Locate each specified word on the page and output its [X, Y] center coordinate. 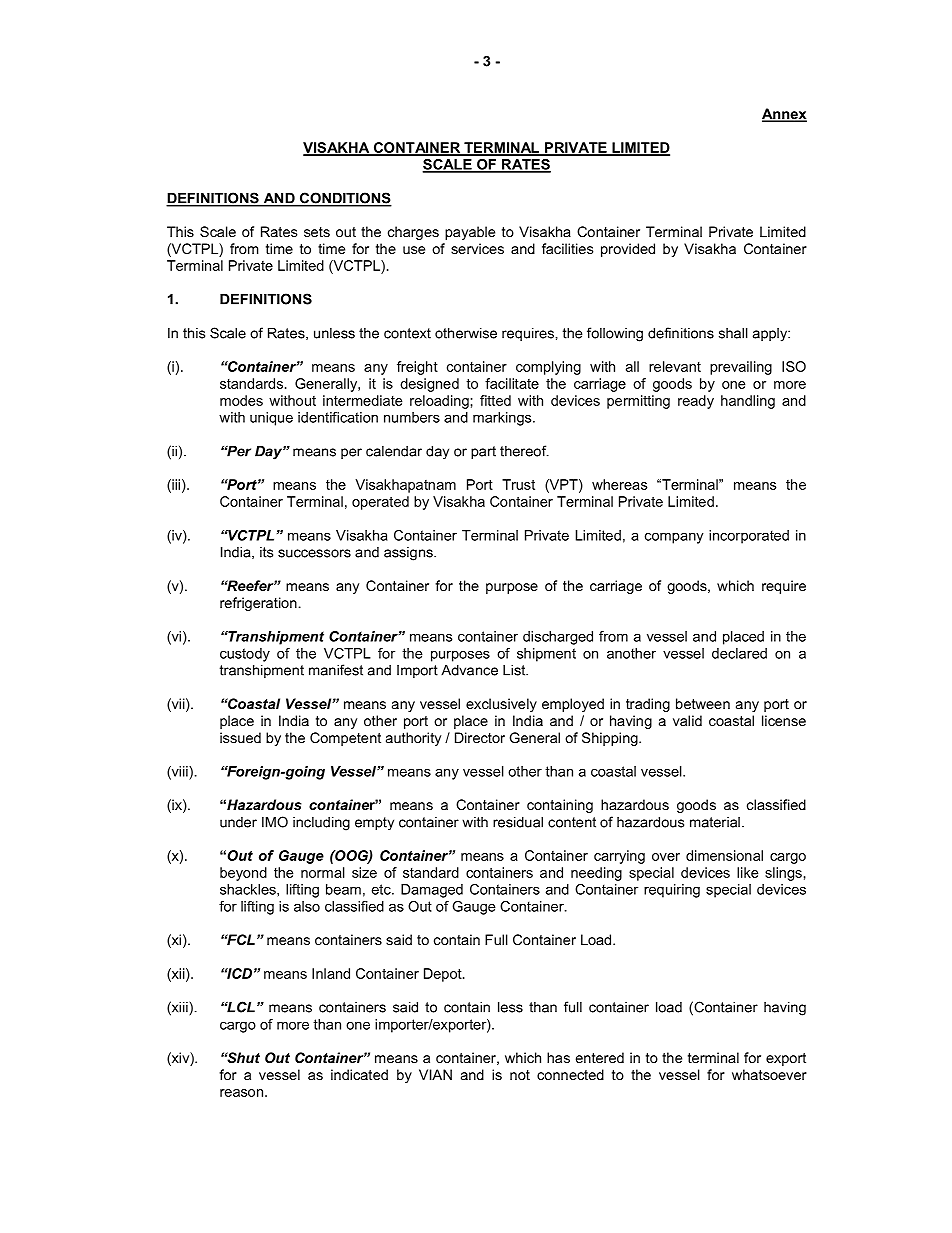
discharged [558, 638]
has [558, 1057]
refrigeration [258, 604]
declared [739, 653]
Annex [784, 115]
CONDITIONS [345, 199]
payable [470, 233]
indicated [359, 1074]
